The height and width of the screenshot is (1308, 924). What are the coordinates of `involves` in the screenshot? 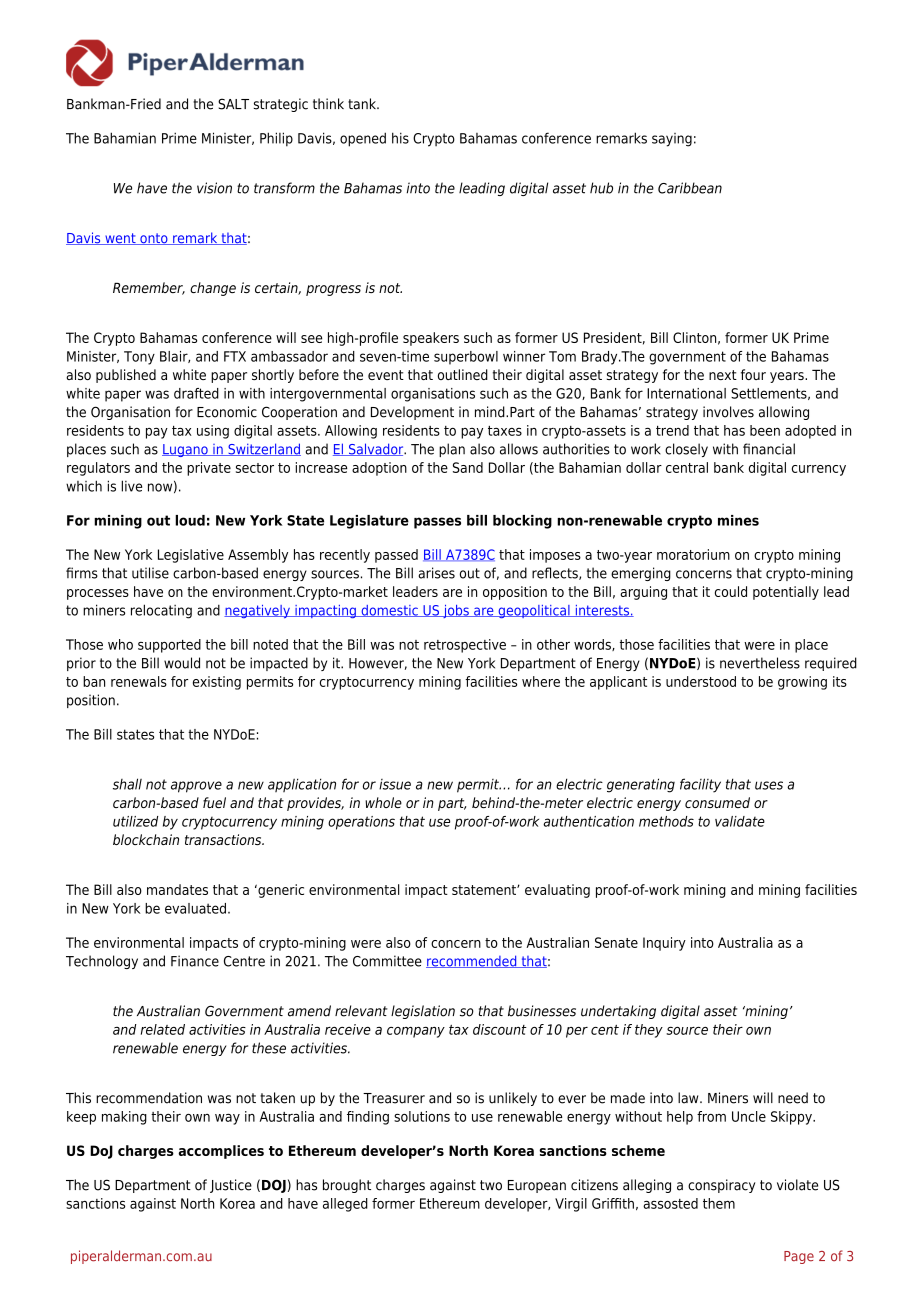 It's located at (728, 412).
